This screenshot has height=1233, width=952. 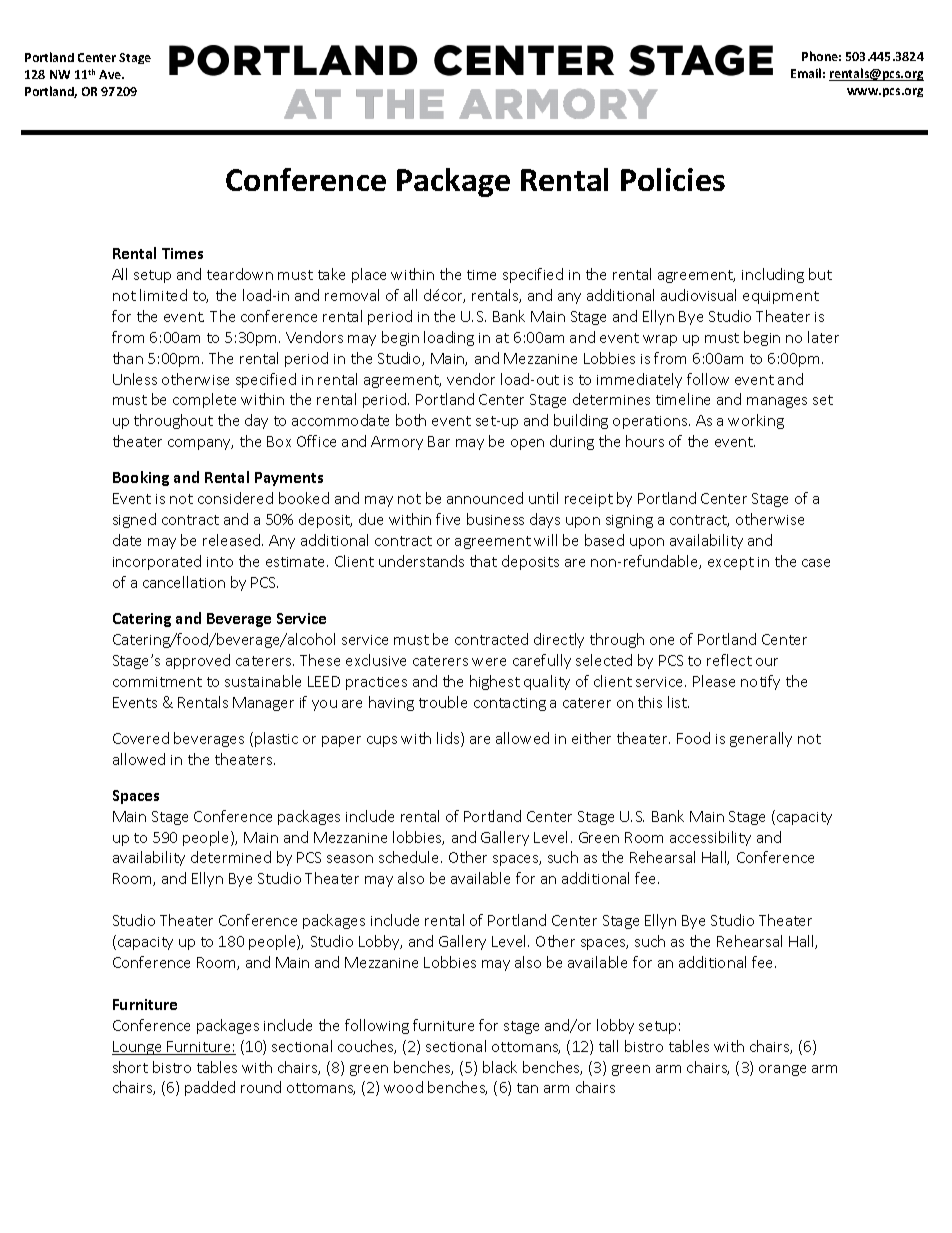 I want to click on equipment, so click(x=781, y=297).
